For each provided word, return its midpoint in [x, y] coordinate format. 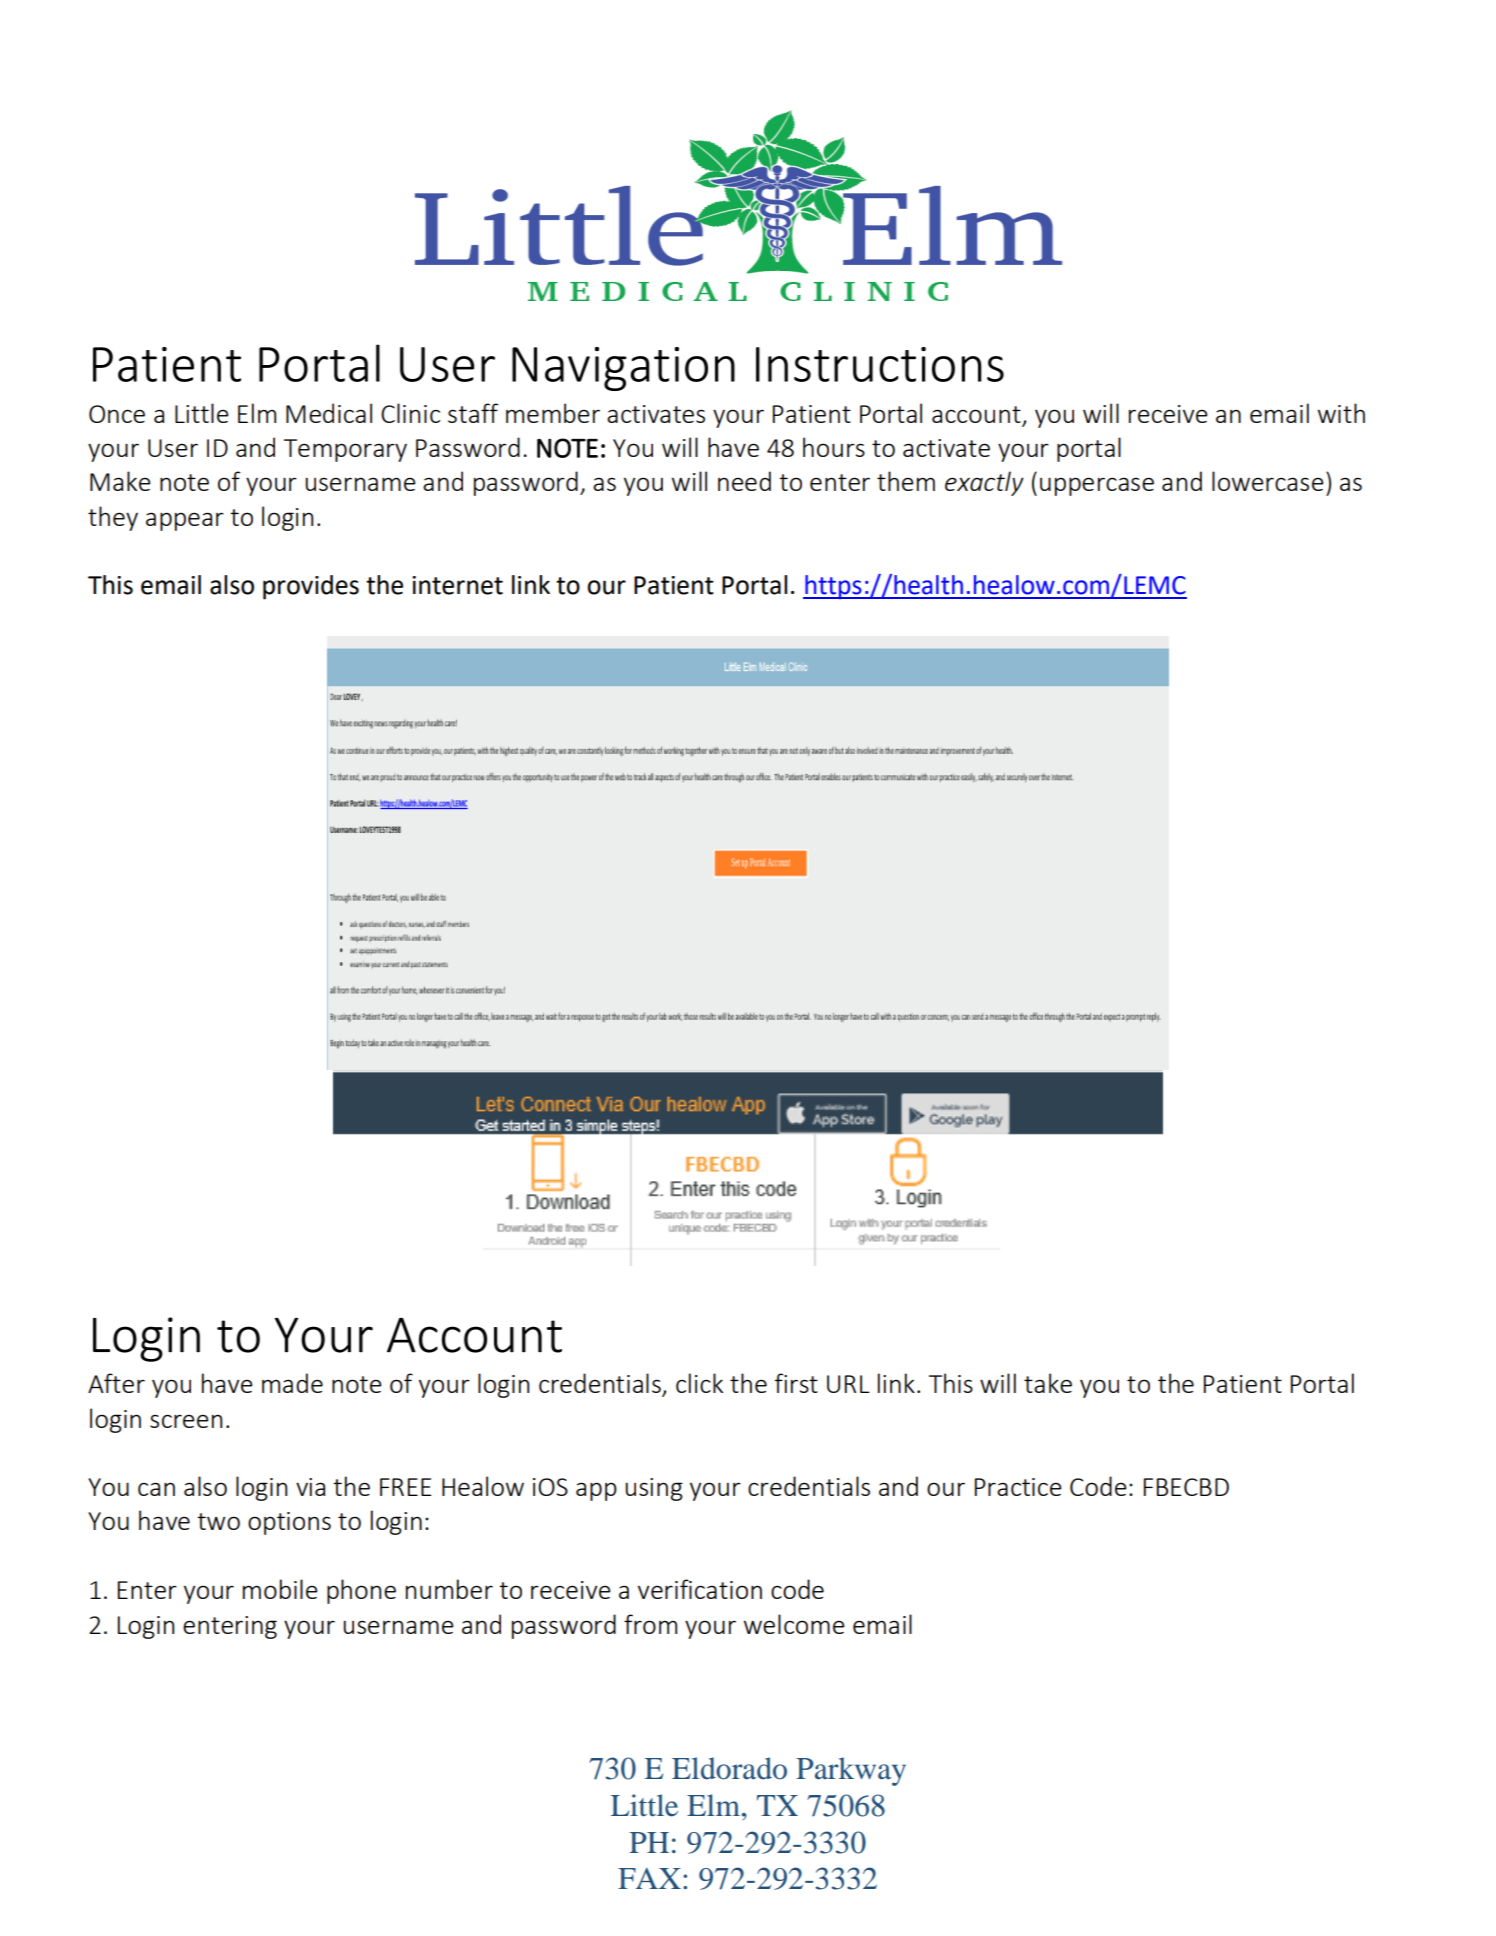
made [292, 1383]
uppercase [1097, 486]
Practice [1018, 1487]
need [744, 481]
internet [457, 585]
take [1048, 1383]
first [796, 1383]
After [116, 1383]
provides [311, 587]
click [699, 1383]
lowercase [1268, 481]
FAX [649, 1878]
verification [700, 1589]
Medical [329, 413]
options [289, 1523]
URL [848, 1384]
